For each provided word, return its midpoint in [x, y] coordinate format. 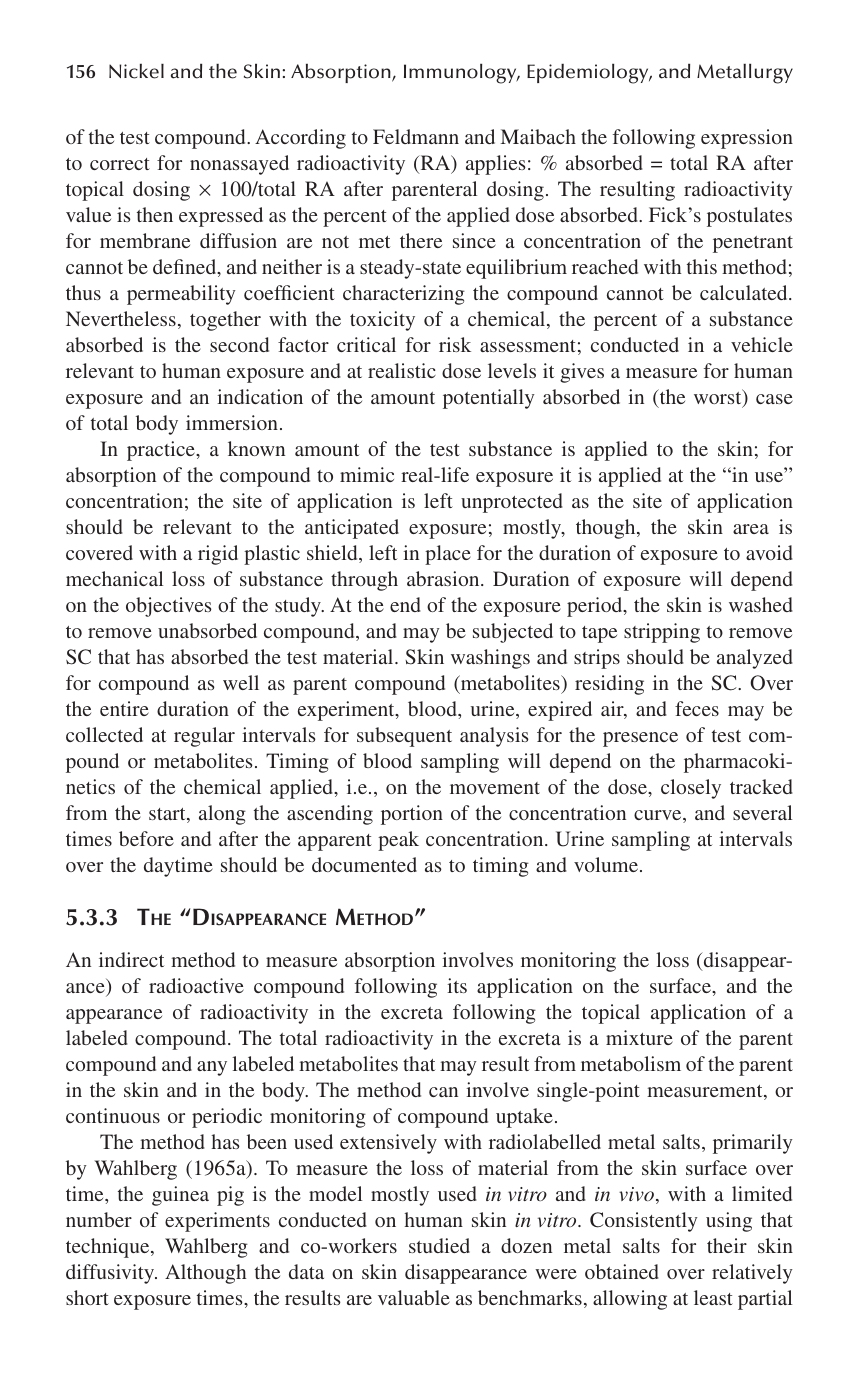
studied [439, 1245]
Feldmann [416, 136]
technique [109, 1248]
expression [747, 139]
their [727, 1245]
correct [120, 164]
